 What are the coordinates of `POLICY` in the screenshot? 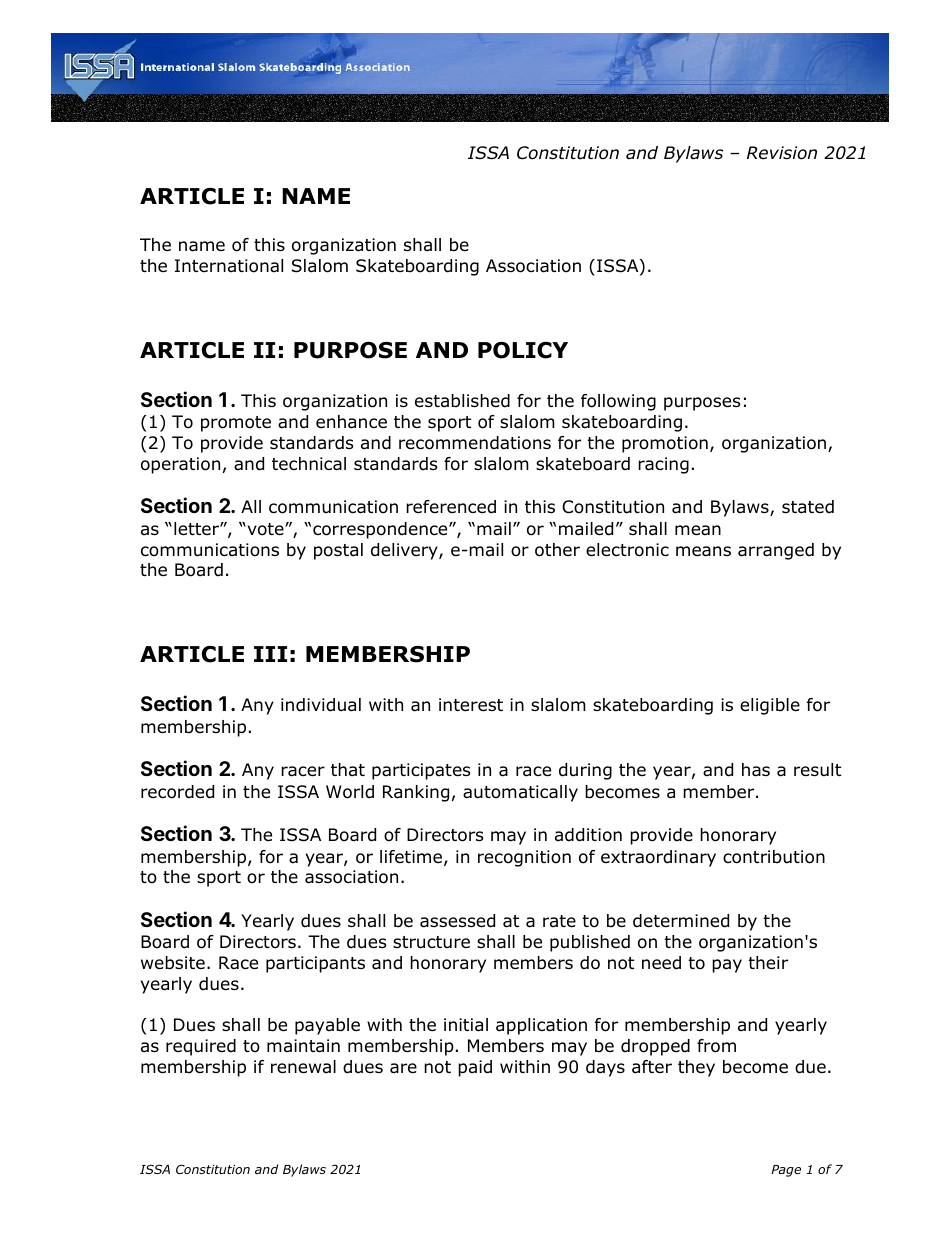 It's located at (523, 350).
